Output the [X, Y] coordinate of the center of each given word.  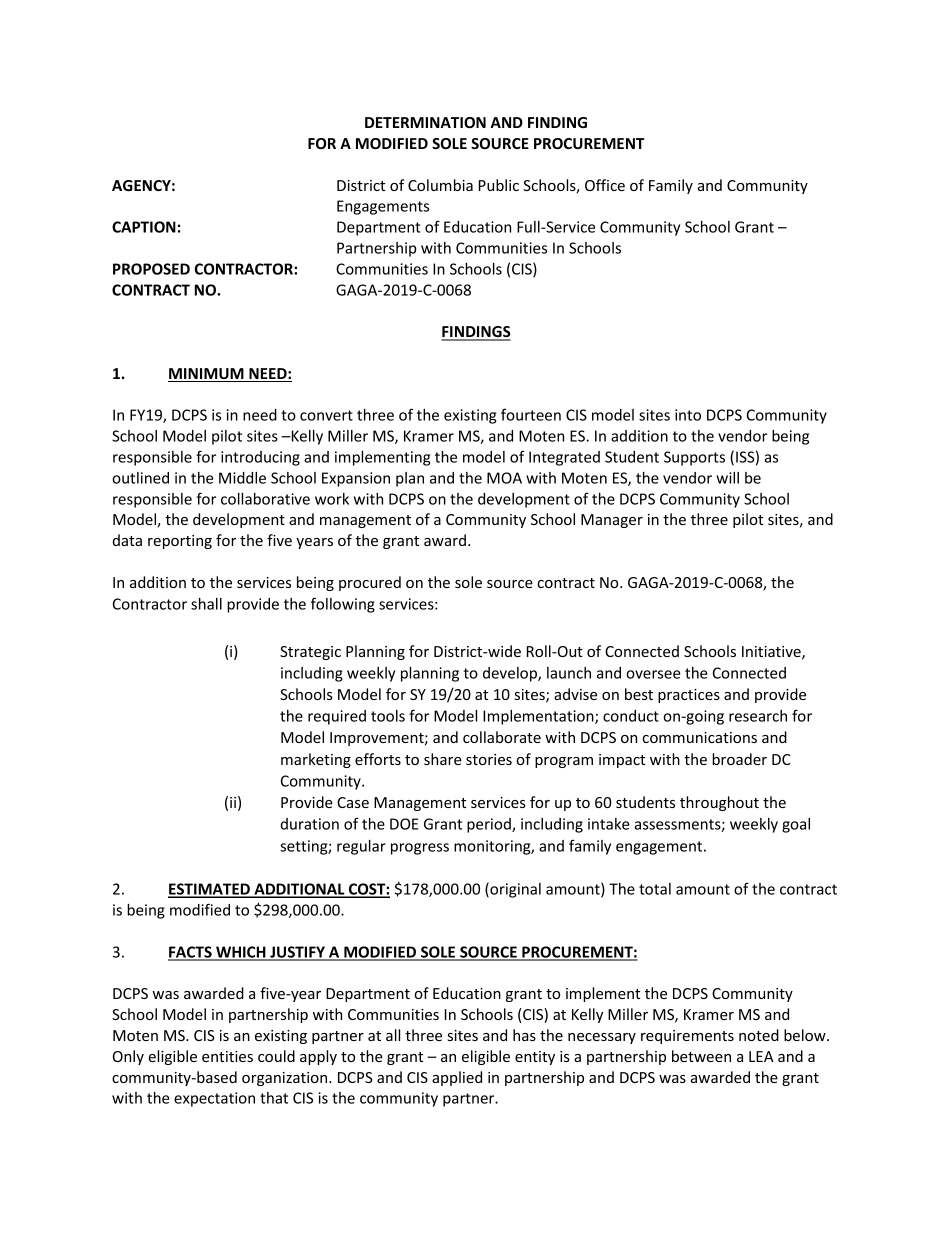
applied [457, 1078]
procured [370, 583]
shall [206, 604]
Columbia [440, 185]
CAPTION [144, 227]
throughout [719, 803]
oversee [653, 674]
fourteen [531, 414]
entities [227, 1056]
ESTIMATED [210, 890]
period [490, 825]
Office [605, 185]
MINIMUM [207, 375]
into [688, 415]
